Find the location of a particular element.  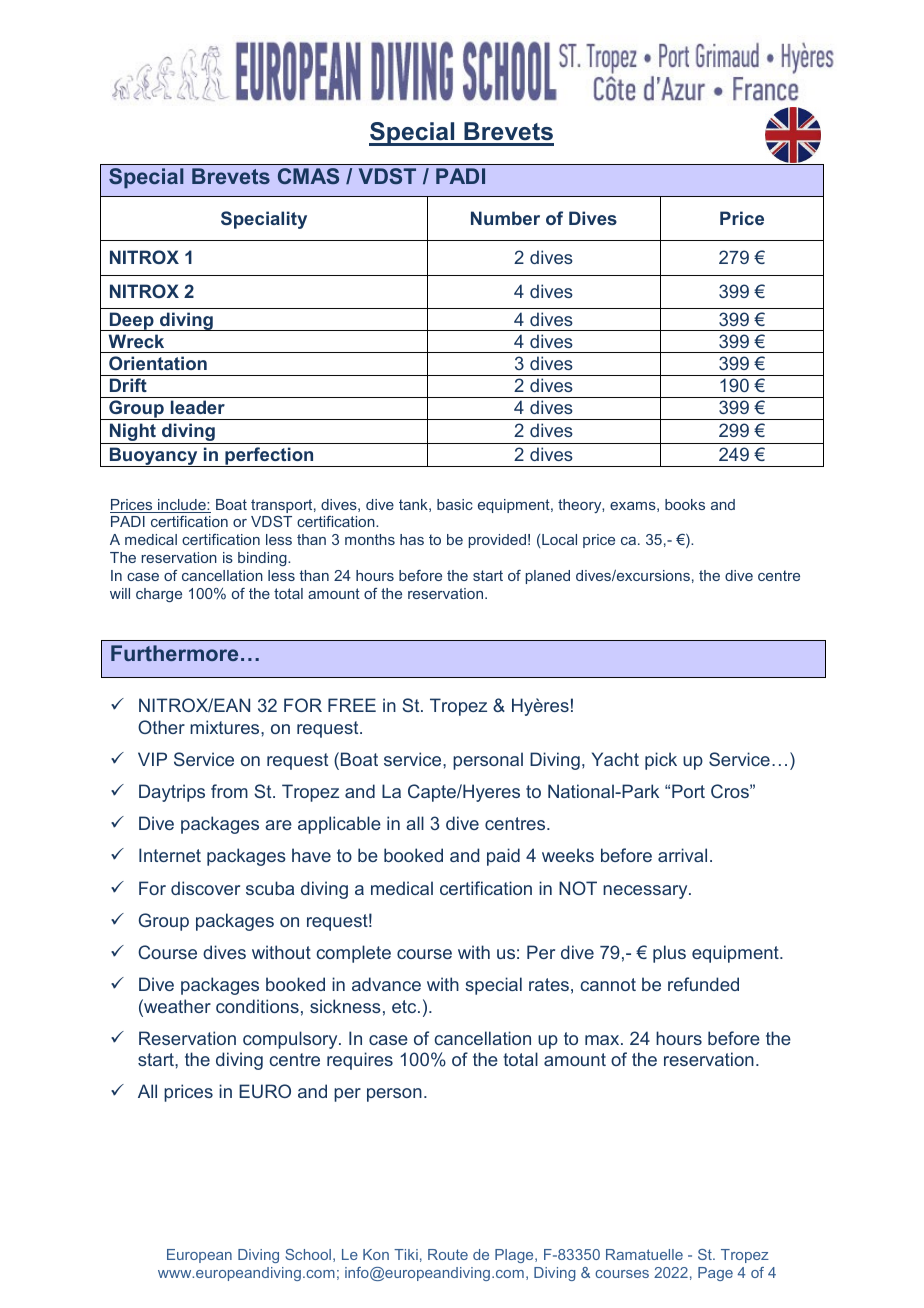

Number is located at coordinates (505, 218).
